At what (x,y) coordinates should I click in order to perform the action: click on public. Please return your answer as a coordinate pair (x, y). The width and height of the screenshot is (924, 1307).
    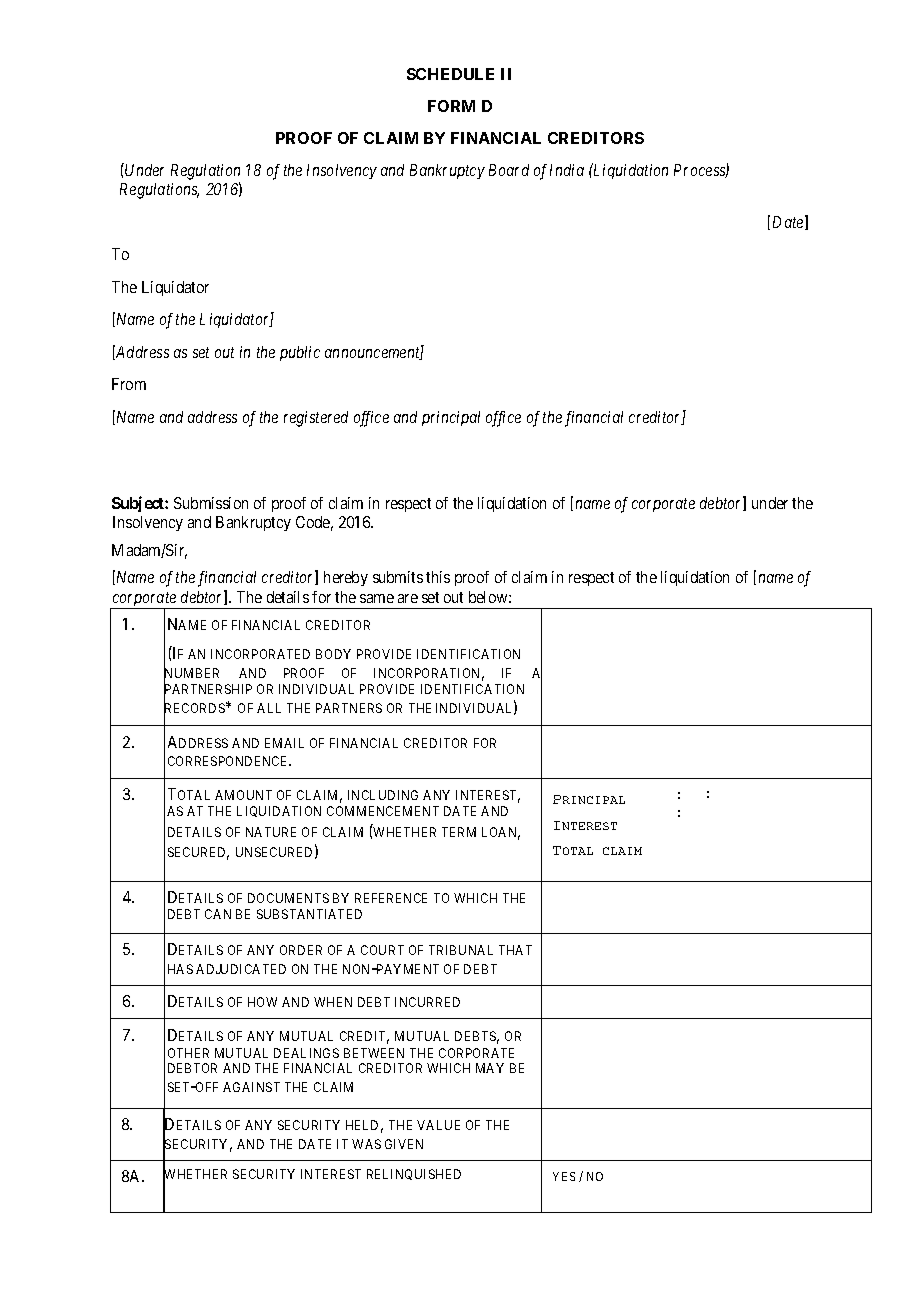
    Looking at the image, I should click on (300, 353).
